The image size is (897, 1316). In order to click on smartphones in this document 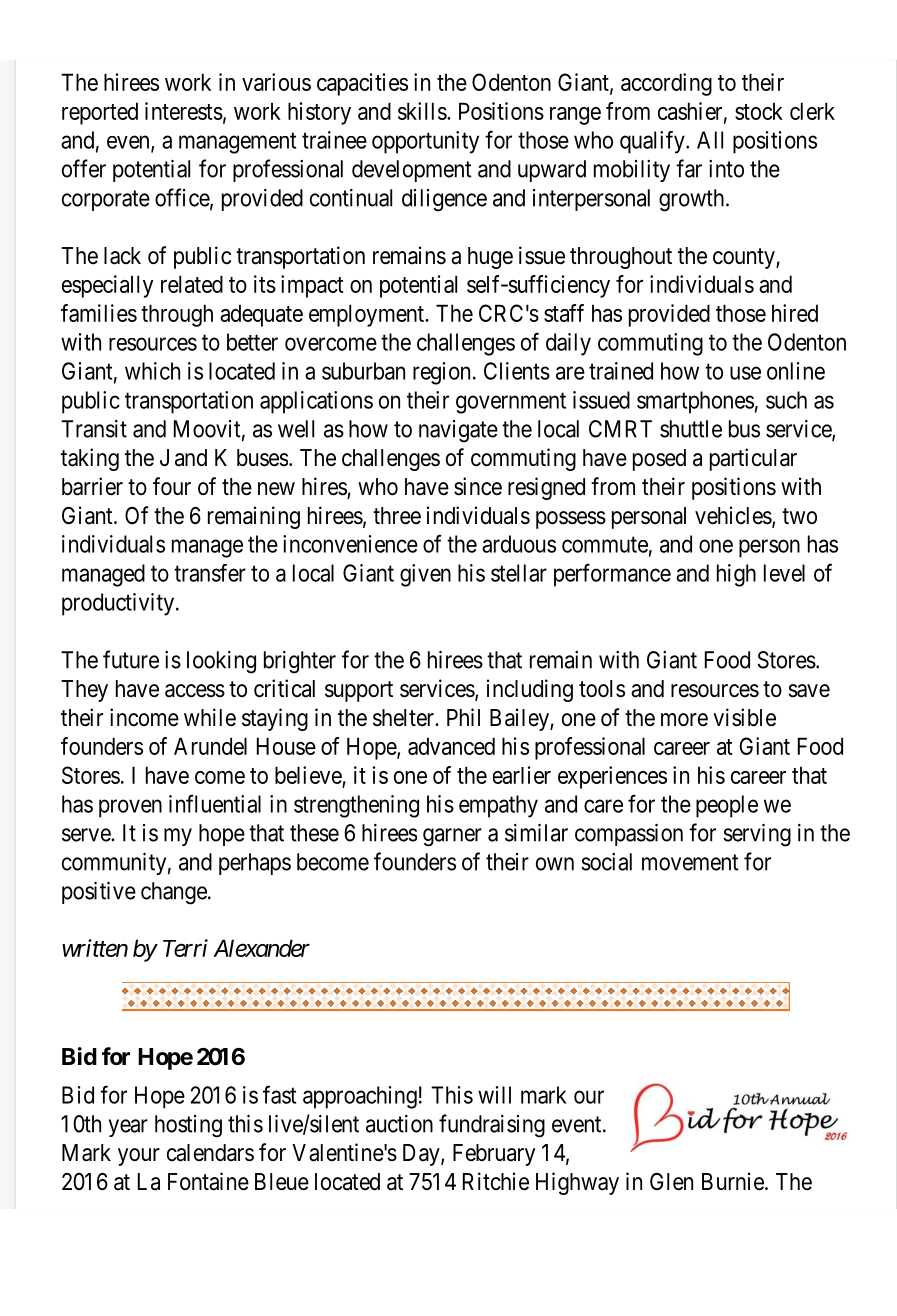, I will do `click(695, 402)`.
